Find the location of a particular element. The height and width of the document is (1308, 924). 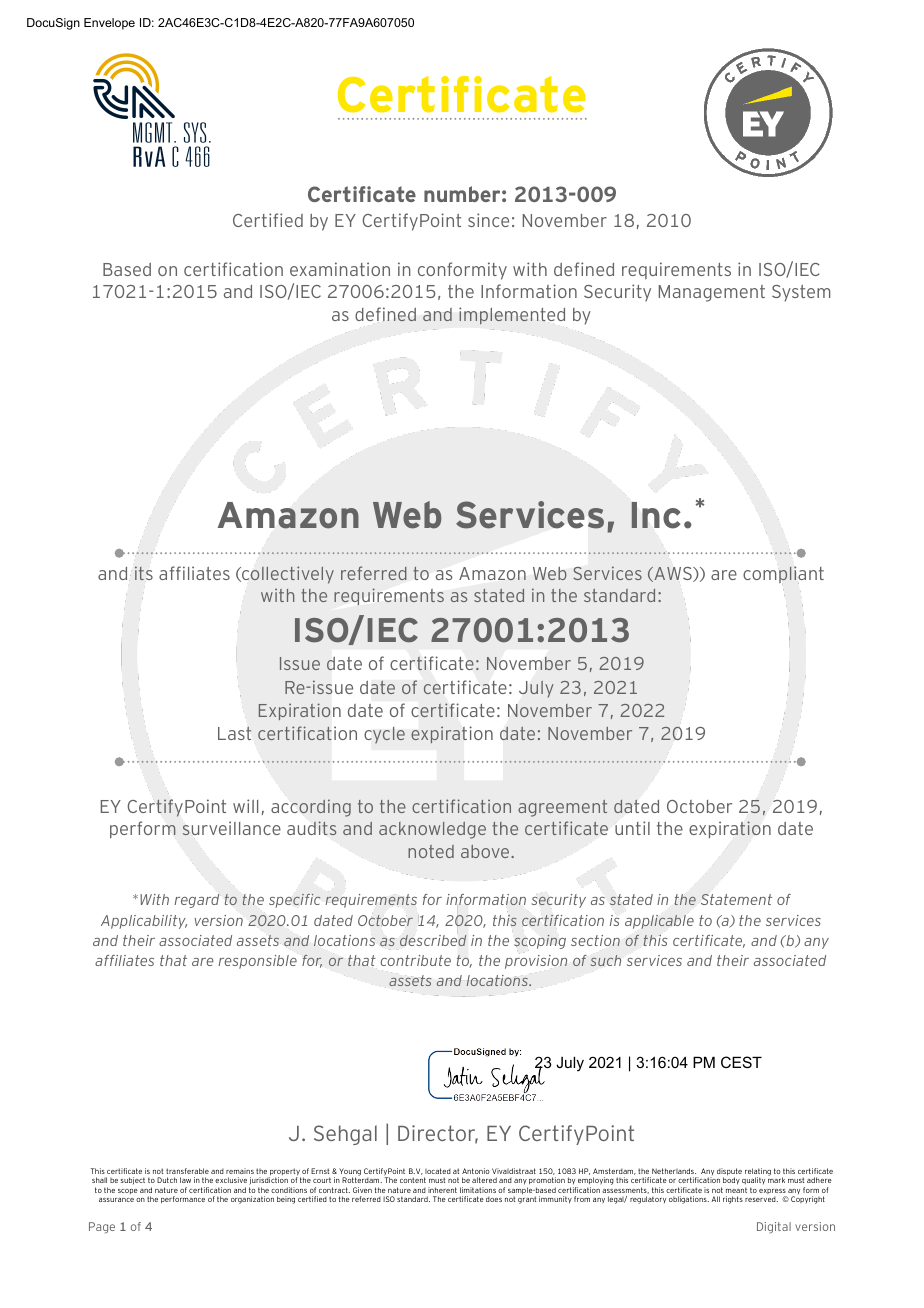

Management is located at coordinates (712, 293).
